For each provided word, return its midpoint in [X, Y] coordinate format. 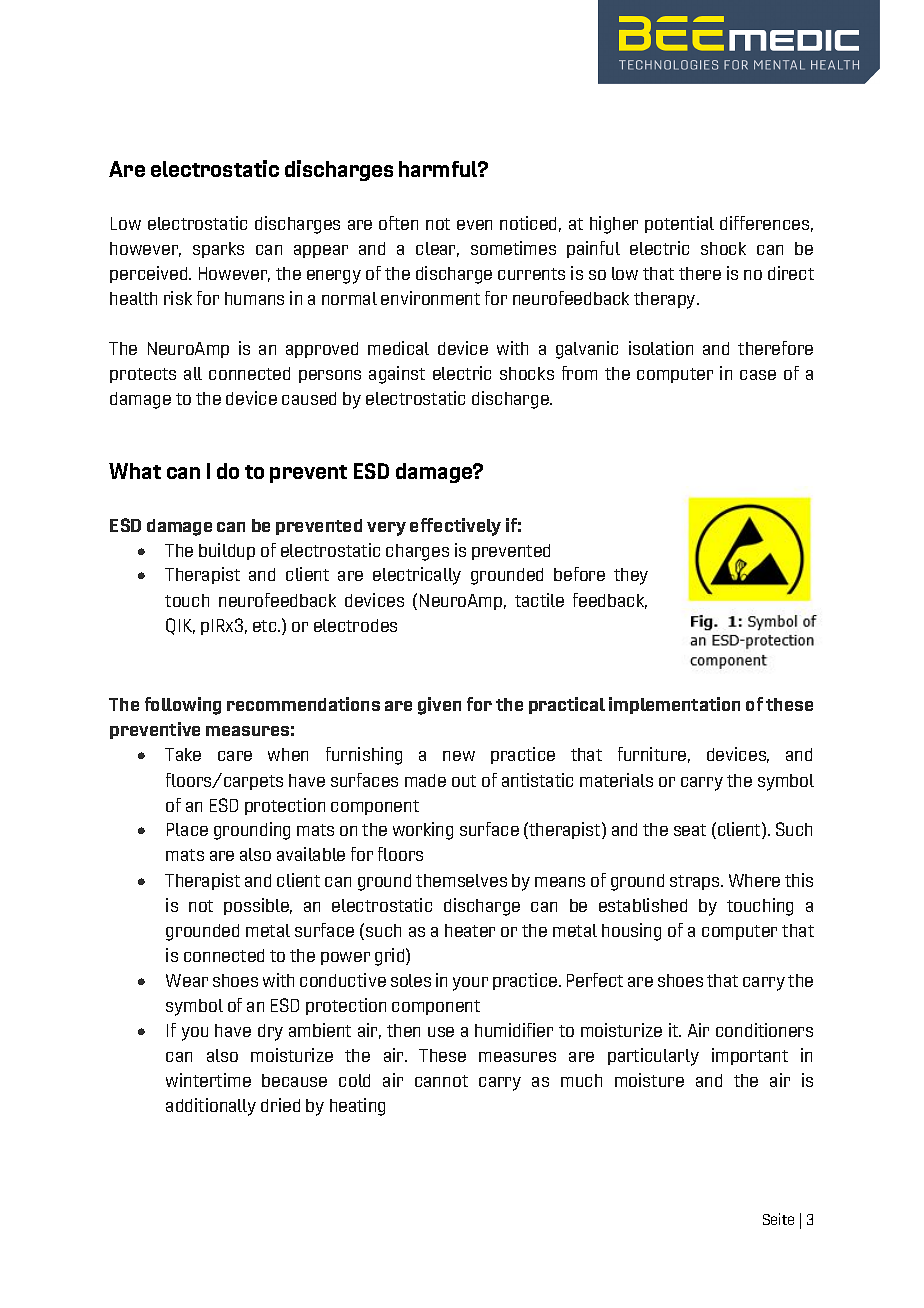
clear [437, 249]
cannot [441, 1081]
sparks [218, 250]
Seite [778, 1219]
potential [679, 224]
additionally [211, 1107]
